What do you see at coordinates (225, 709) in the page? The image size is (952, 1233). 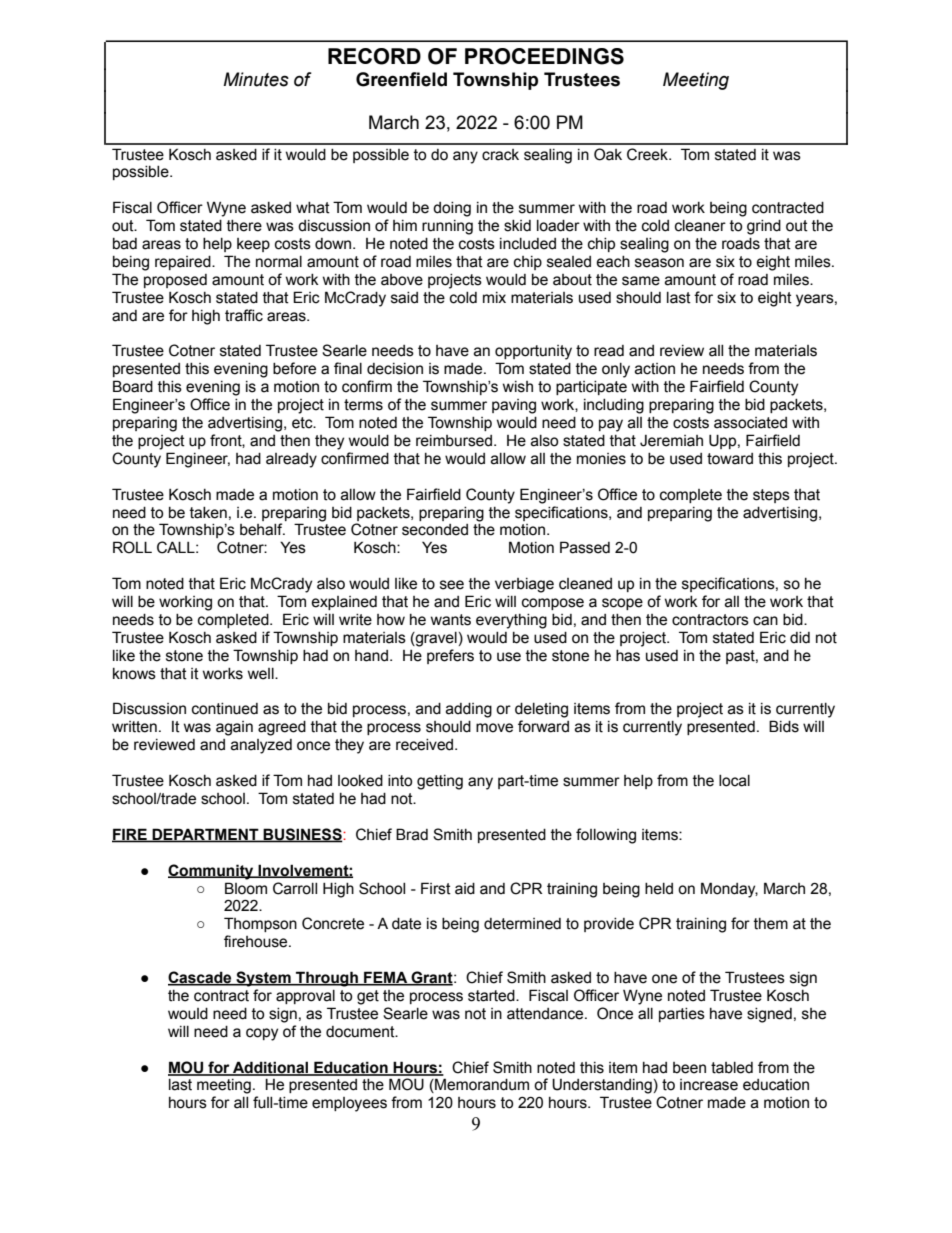 I see `continued` at bounding box center [225, 709].
